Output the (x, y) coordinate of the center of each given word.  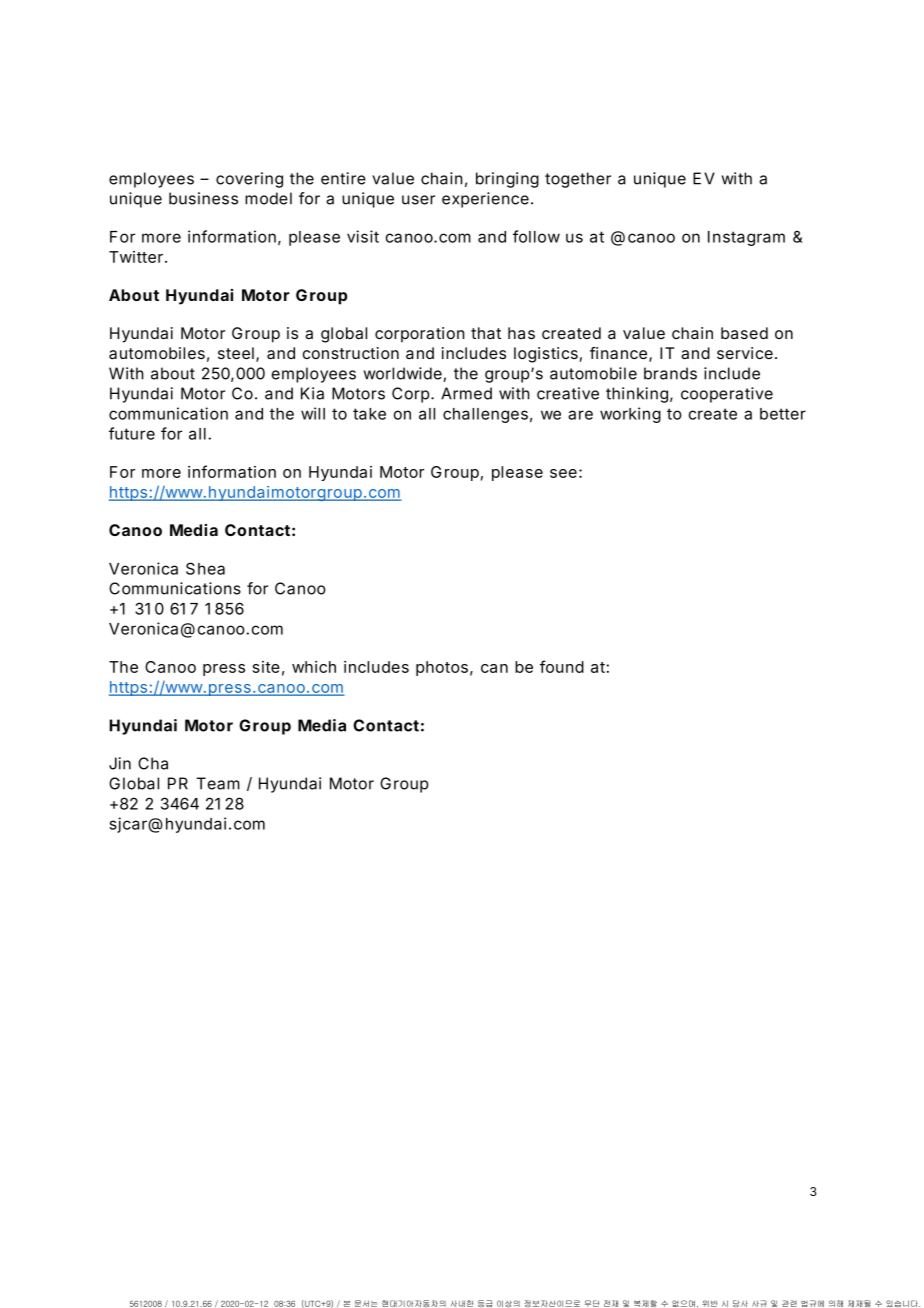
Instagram (746, 238)
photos (442, 668)
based (744, 333)
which (314, 667)
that (486, 333)
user (418, 200)
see (563, 473)
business (203, 198)
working (630, 415)
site (266, 667)
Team (218, 783)
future (132, 433)
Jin (120, 763)
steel (236, 353)
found (562, 666)
